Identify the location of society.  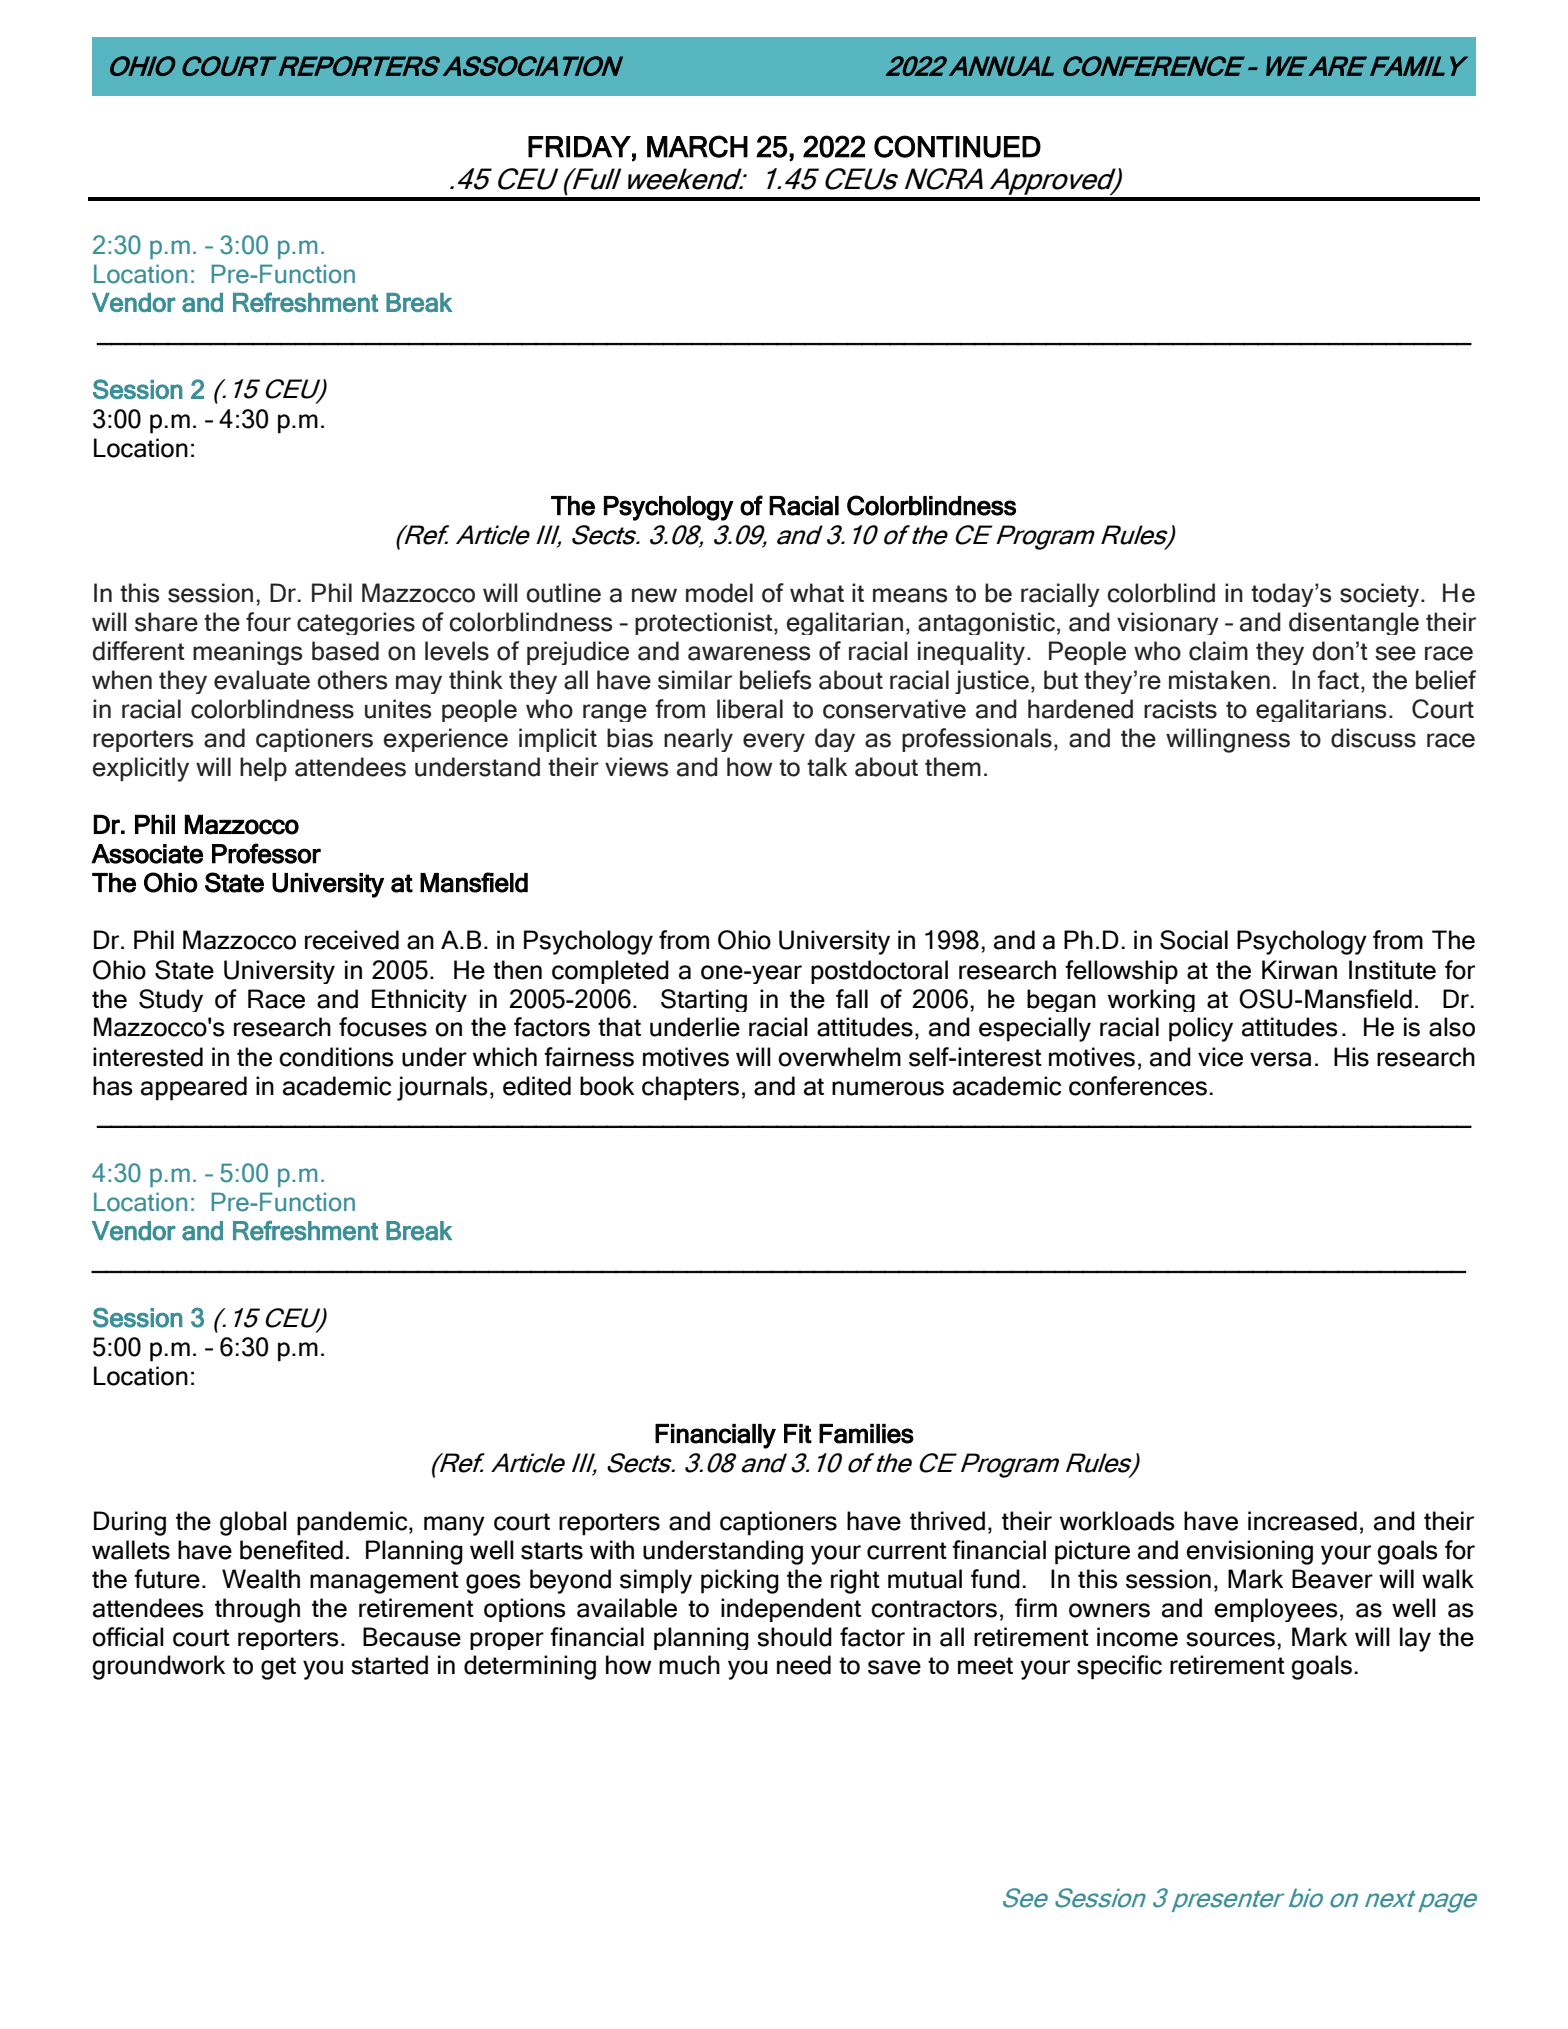
(1381, 595).
